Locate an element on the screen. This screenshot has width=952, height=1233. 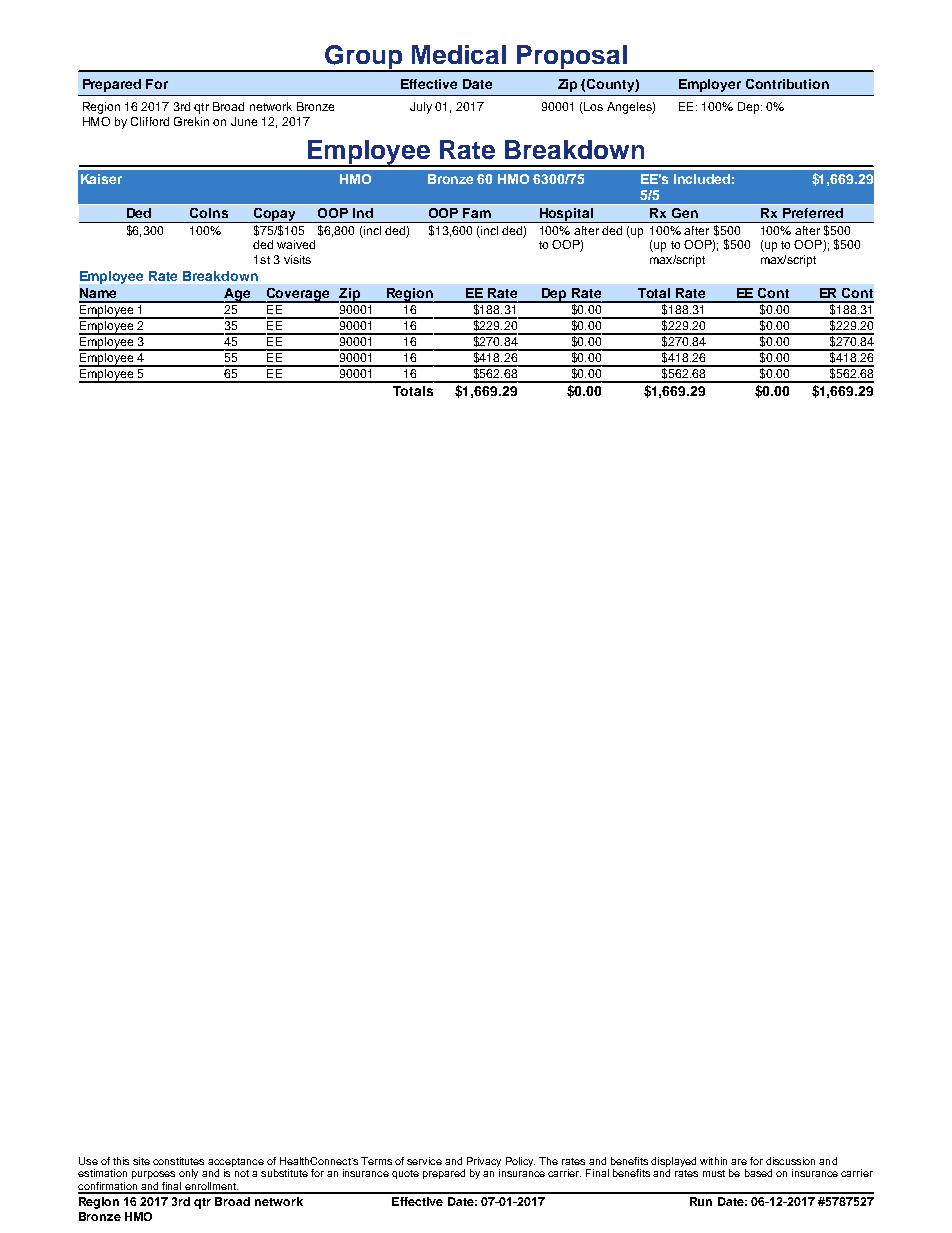
July is located at coordinates (421, 108).
